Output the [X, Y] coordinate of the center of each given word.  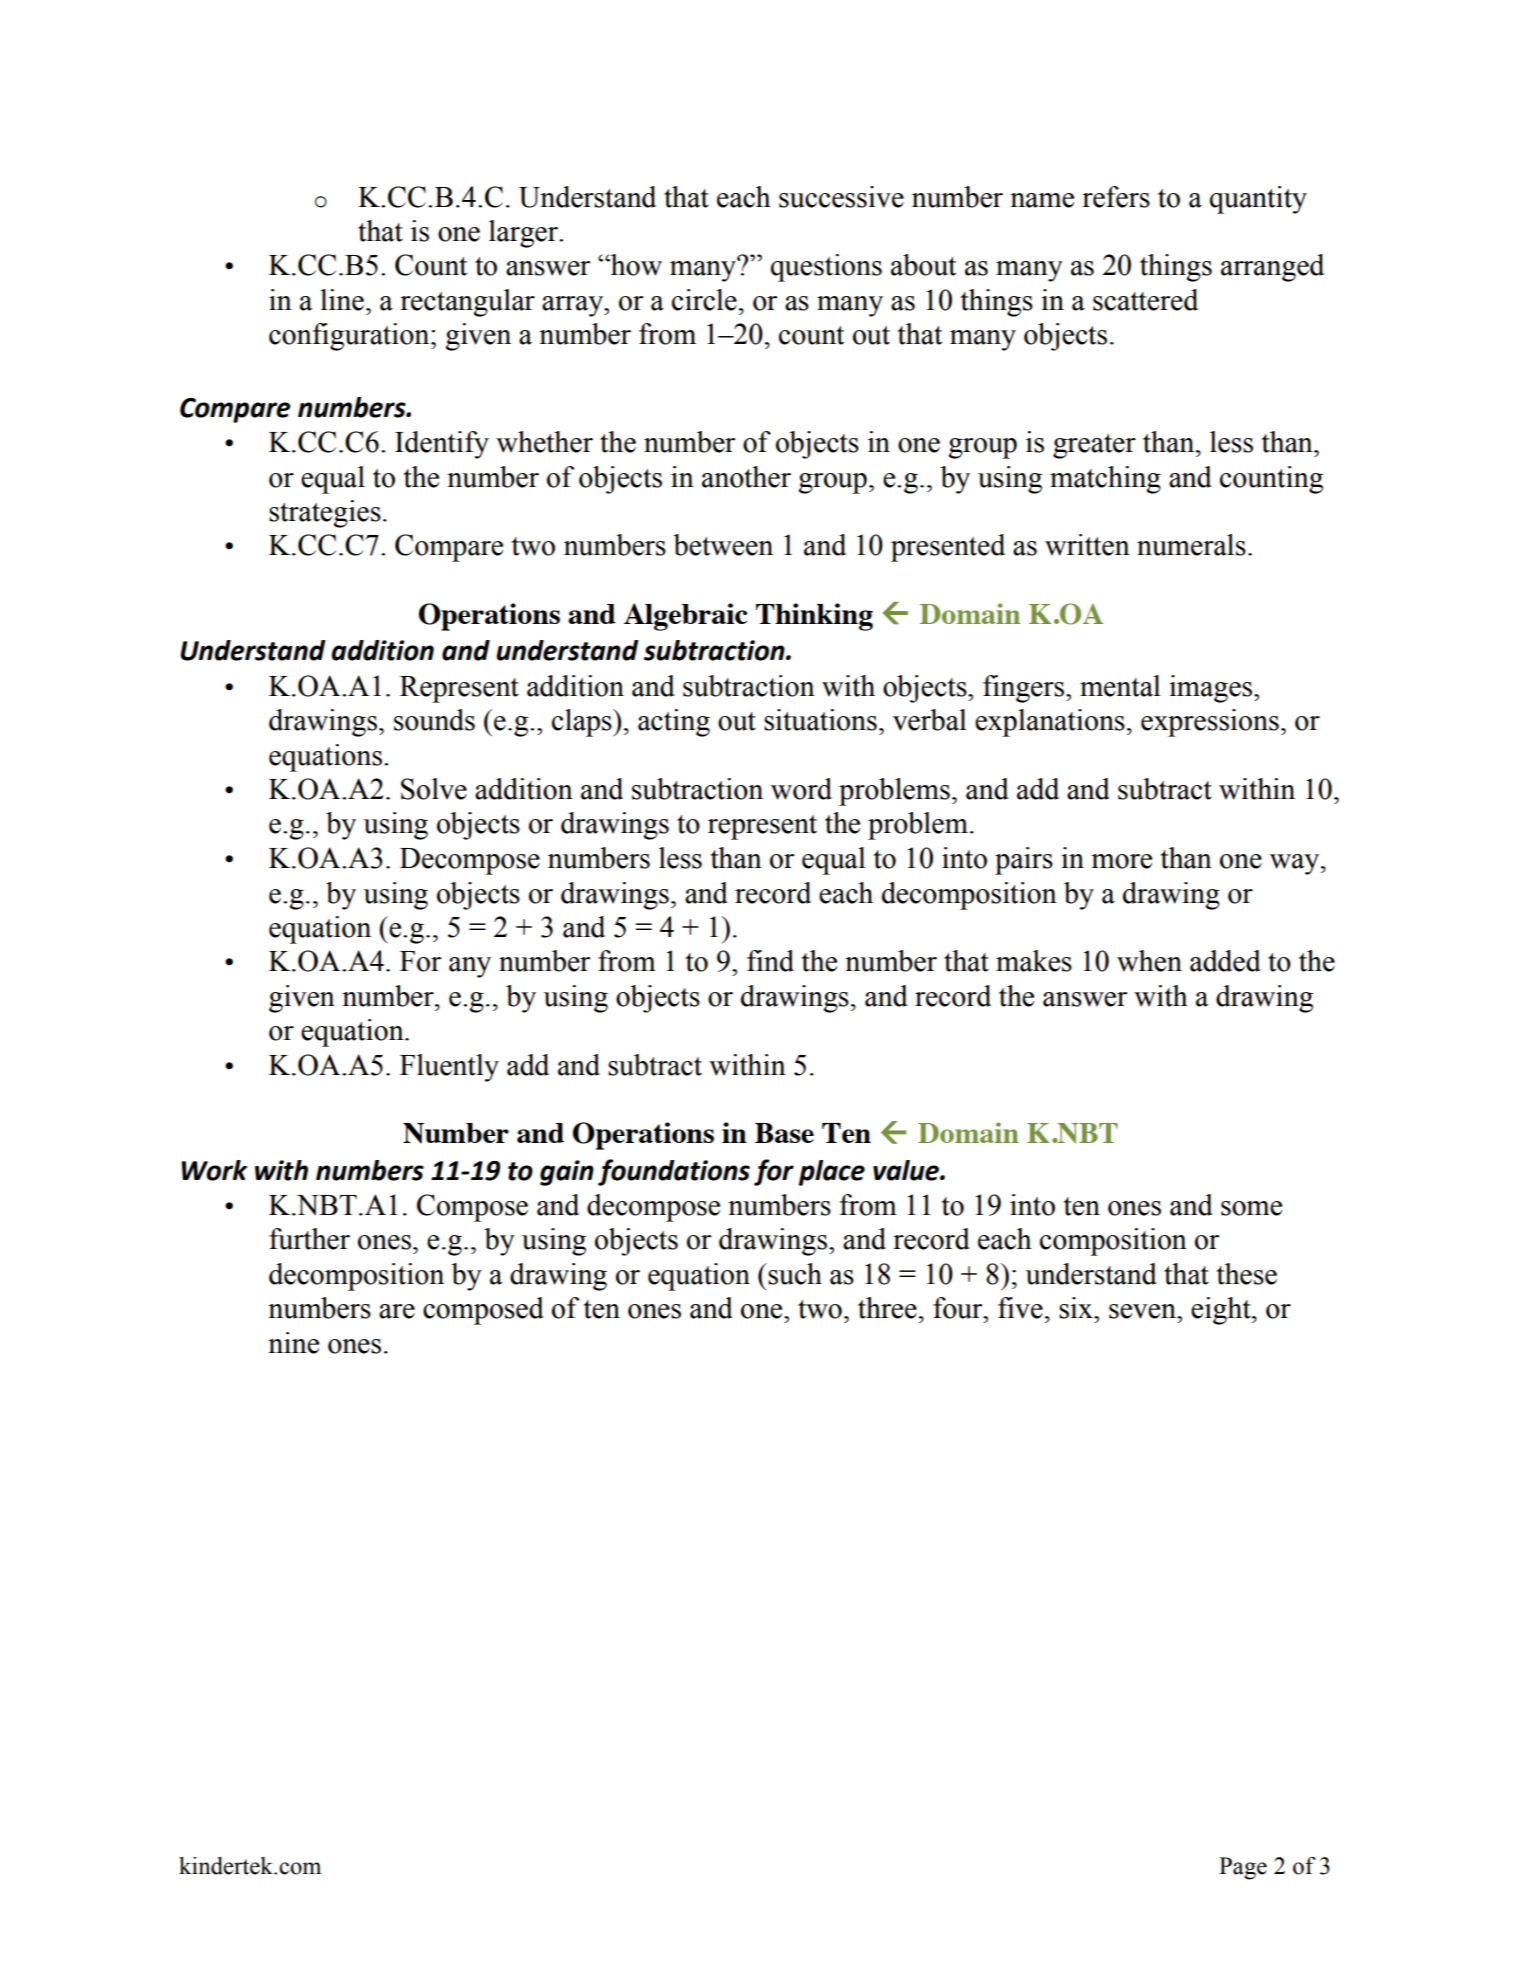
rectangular [467, 303]
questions [826, 268]
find [770, 961]
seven [1143, 1311]
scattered [1145, 300]
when [1149, 961]
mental [1120, 686]
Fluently [449, 1068]
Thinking [814, 617]
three [887, 1308]
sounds [434, 720]
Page [1243, 1868]
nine [293, 1343]
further [309, 1239]
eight [1222, 1311]
